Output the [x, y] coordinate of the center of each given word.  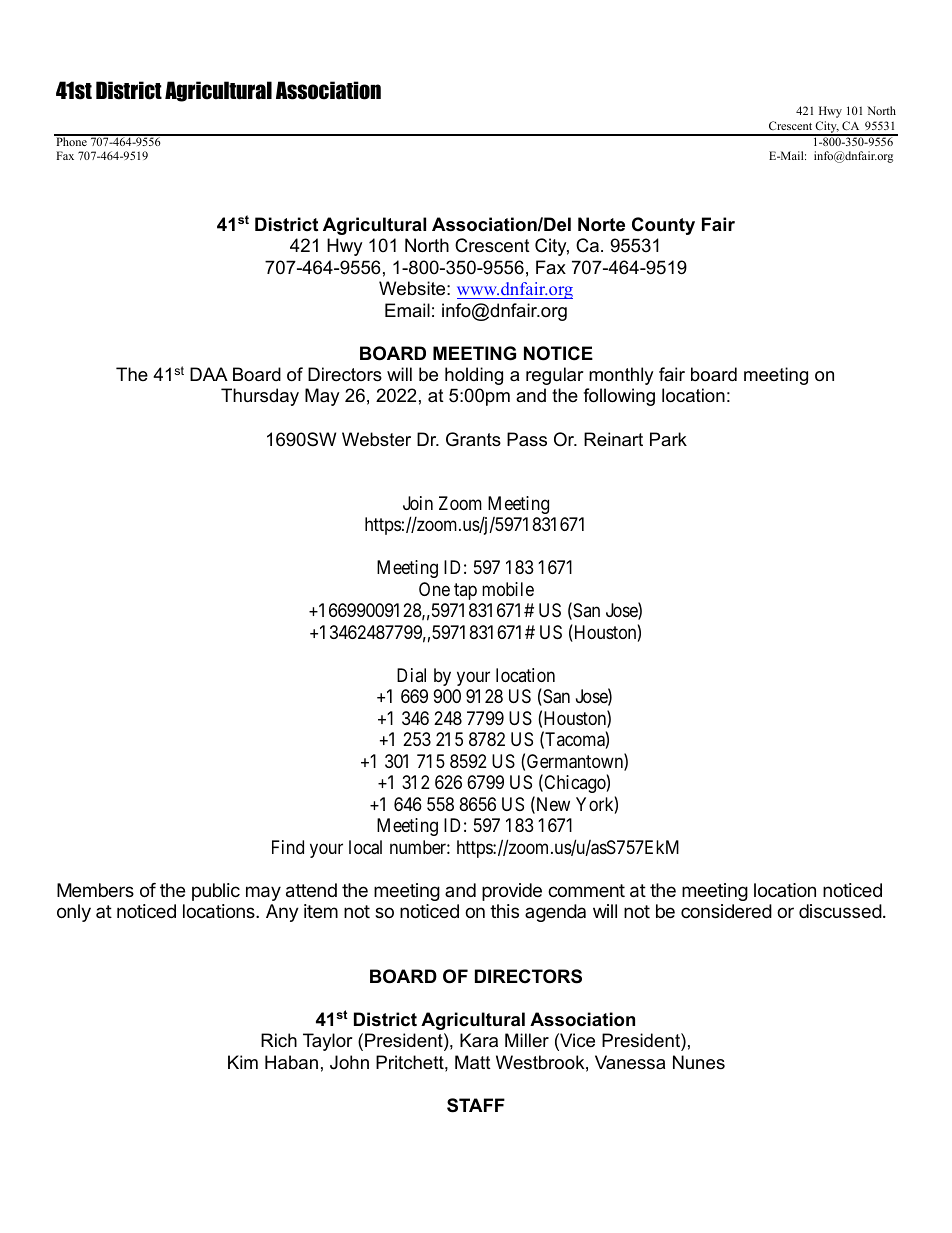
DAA [209, 374]
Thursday [260, 397]
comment [586, 890]
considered [726, 911]
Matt [473, 1062]
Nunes [699, 1062]
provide [512, 892]
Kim [243, 1062]
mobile [508, 589]
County [663, 226]
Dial [411, 675]
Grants [473, 439]
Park [668, 439]
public [216, 892]
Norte [601, 224]
